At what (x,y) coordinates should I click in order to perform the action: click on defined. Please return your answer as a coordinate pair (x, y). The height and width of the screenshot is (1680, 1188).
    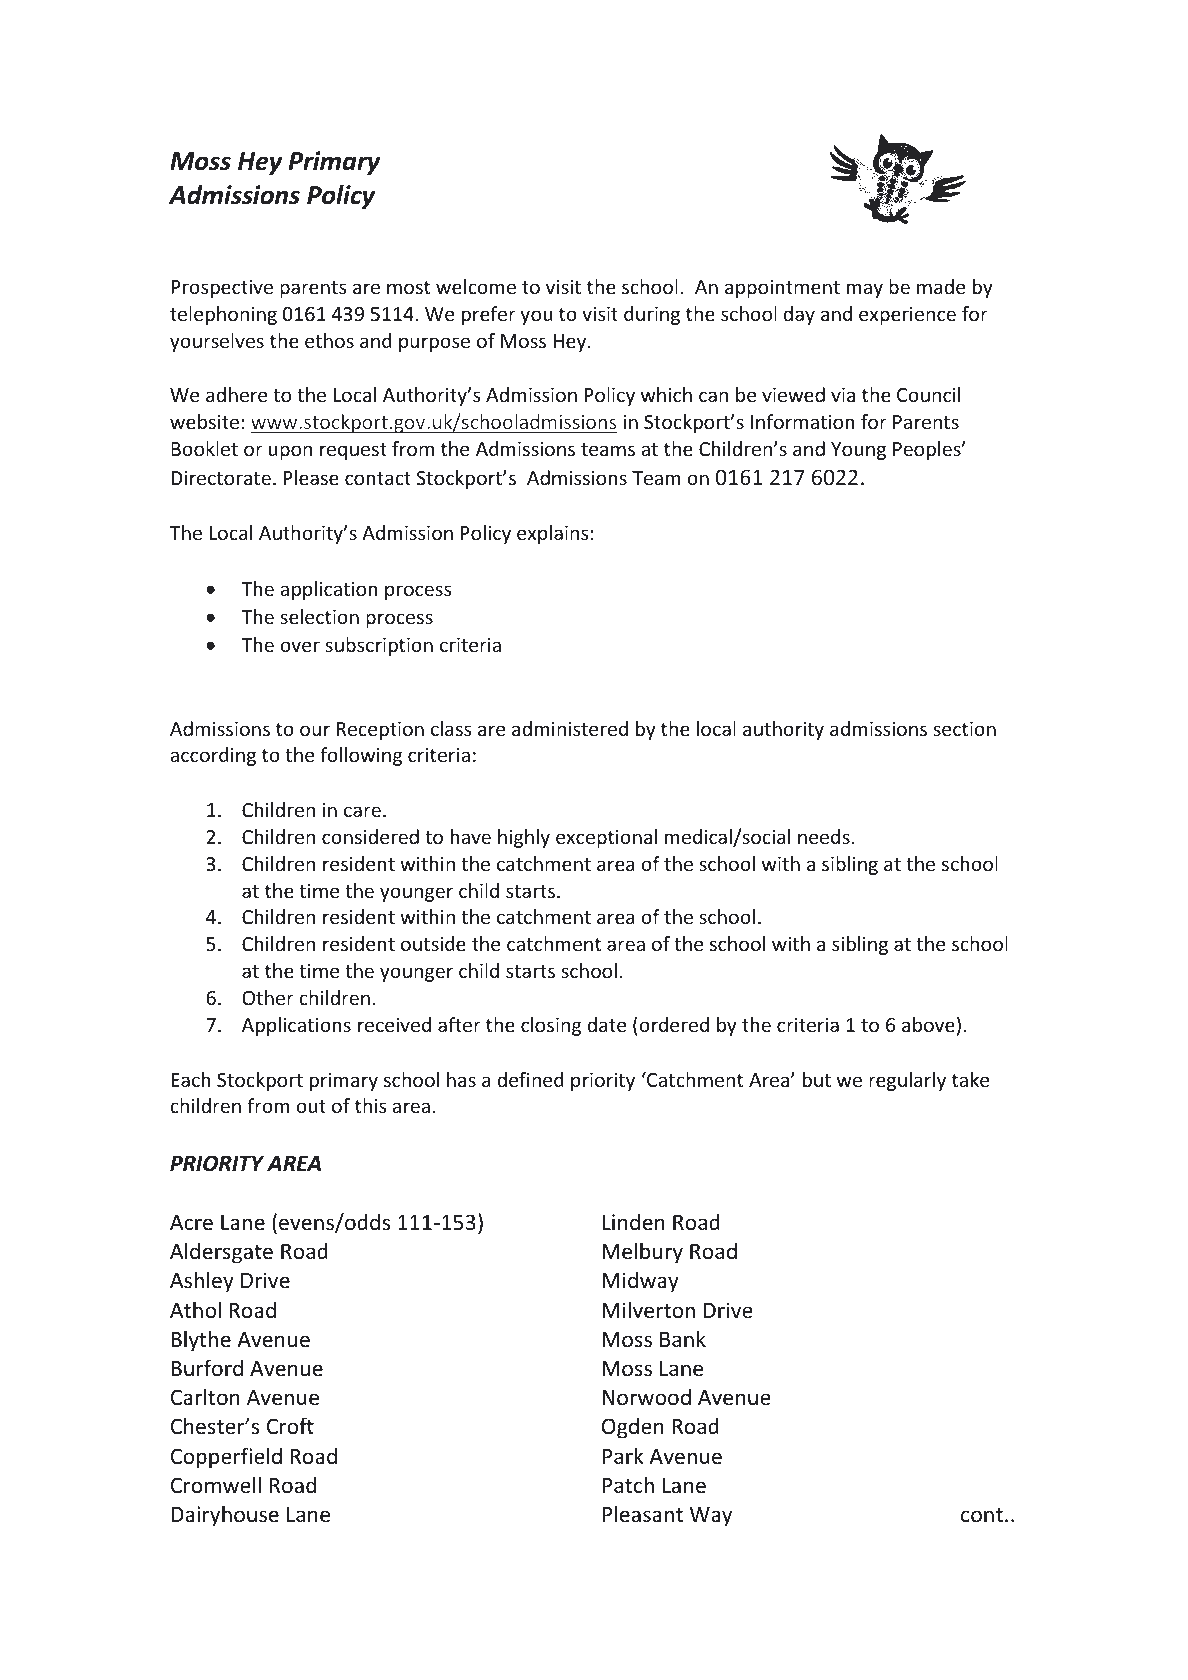
    Looking at the image, I should click on (530, 1079).
